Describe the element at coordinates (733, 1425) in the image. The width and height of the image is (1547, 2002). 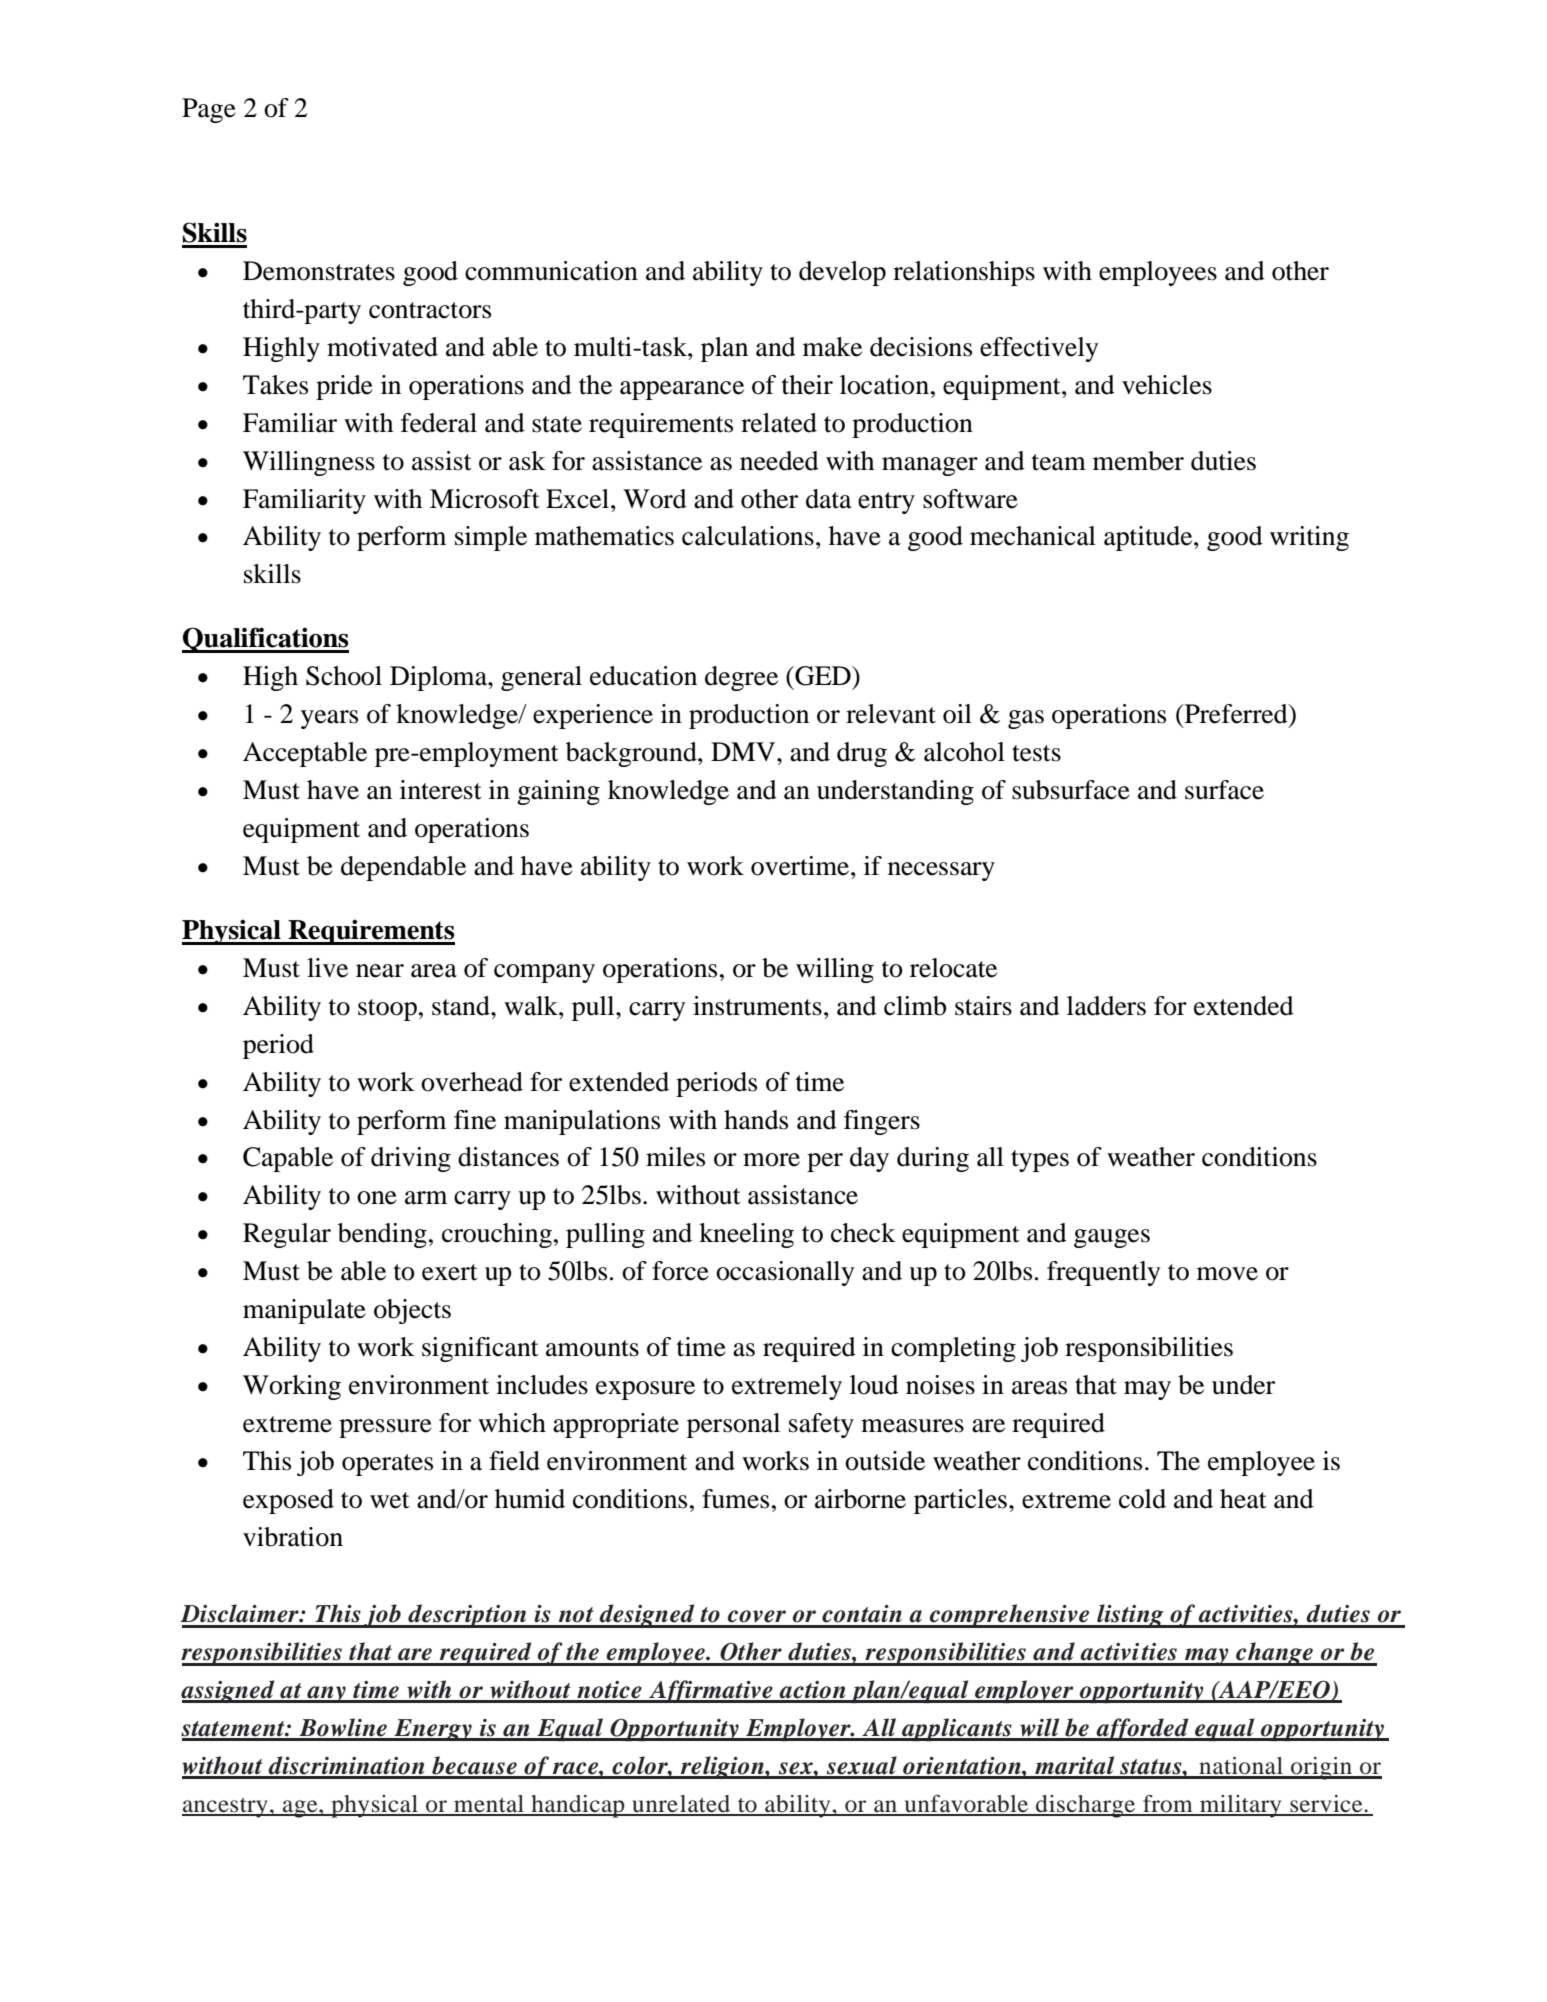
I see `personal` at that location.
